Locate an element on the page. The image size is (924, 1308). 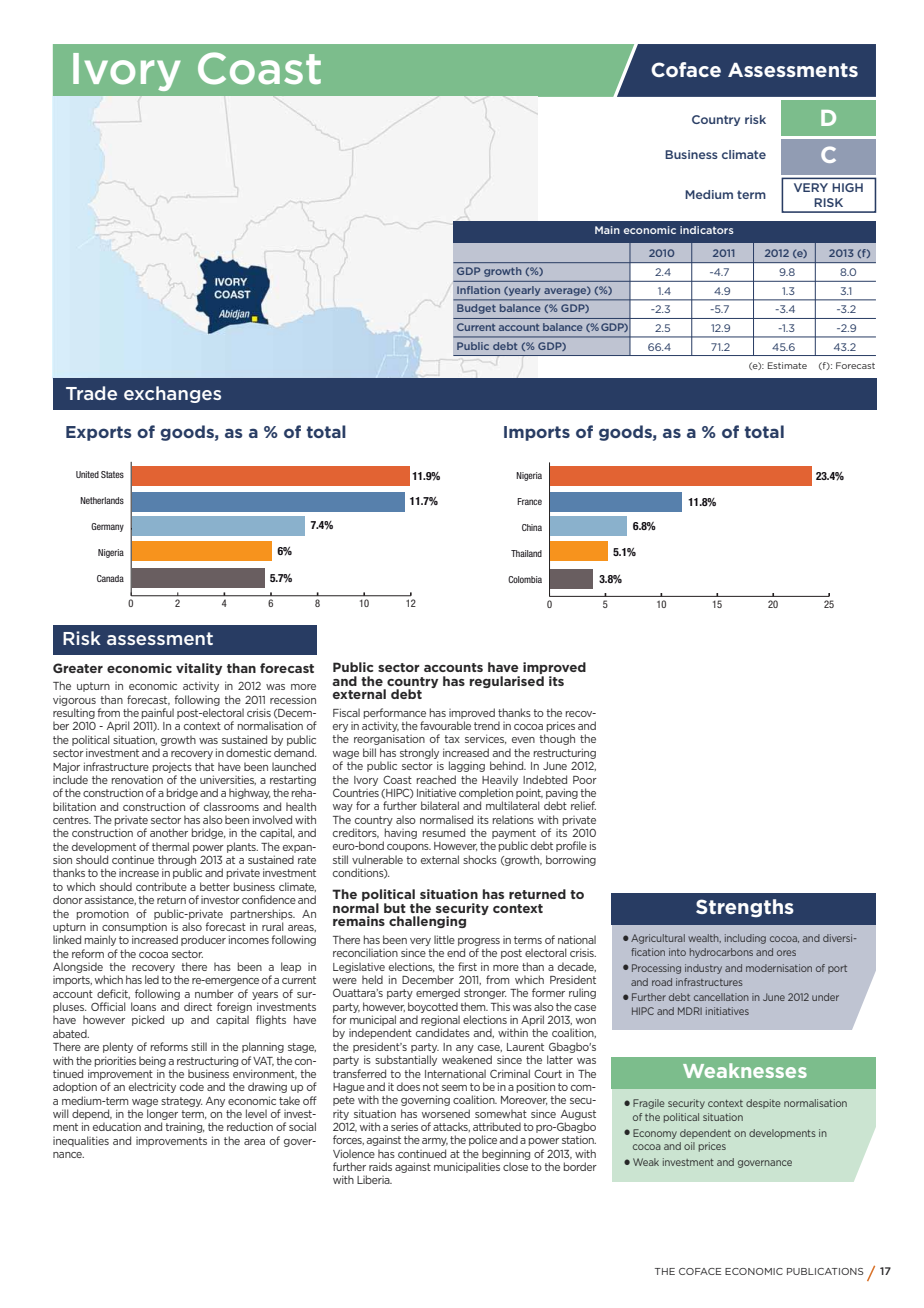
oil is located at coordinates (689, 1146).
